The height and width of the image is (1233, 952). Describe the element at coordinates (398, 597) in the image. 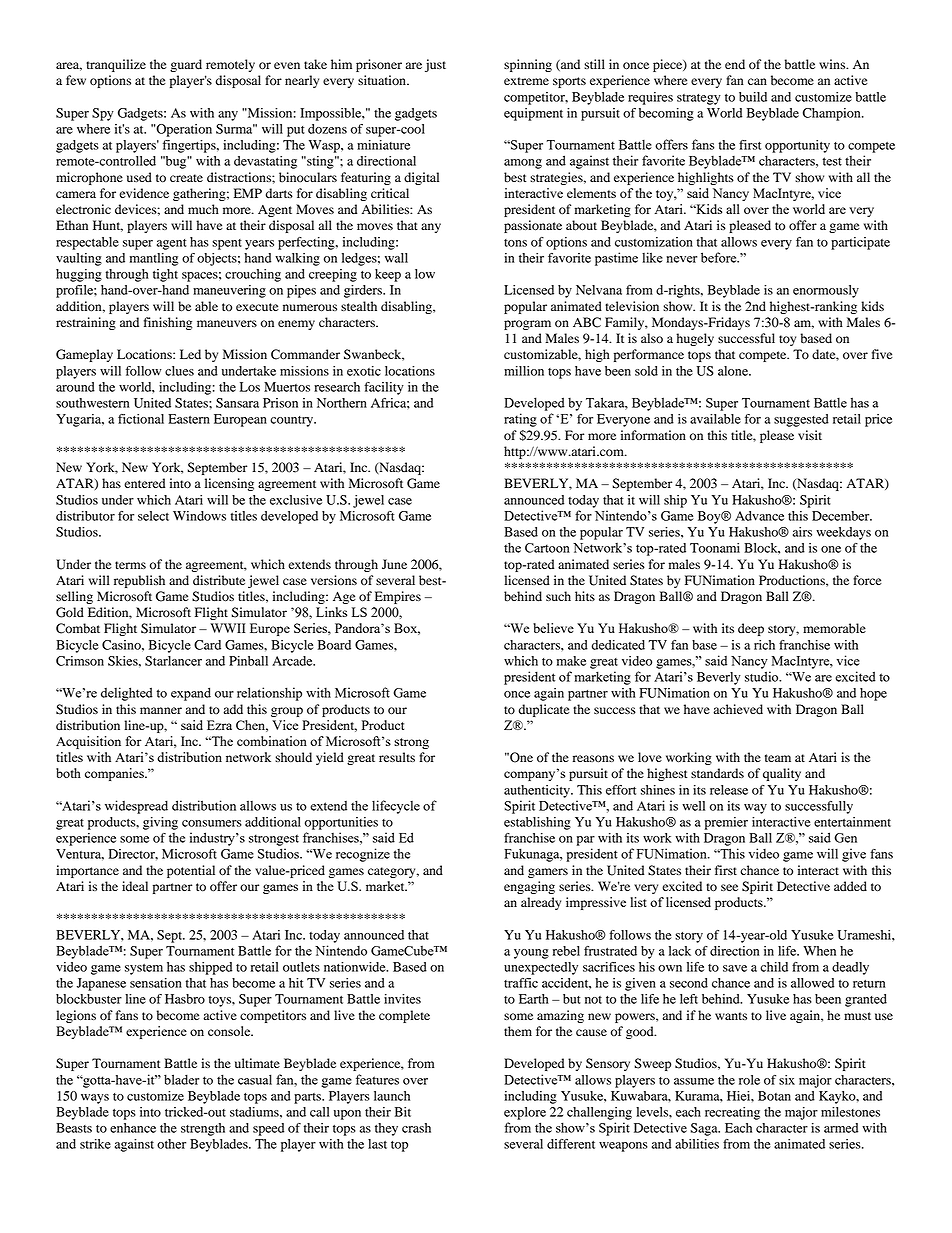

I see `Empires` at that location.
